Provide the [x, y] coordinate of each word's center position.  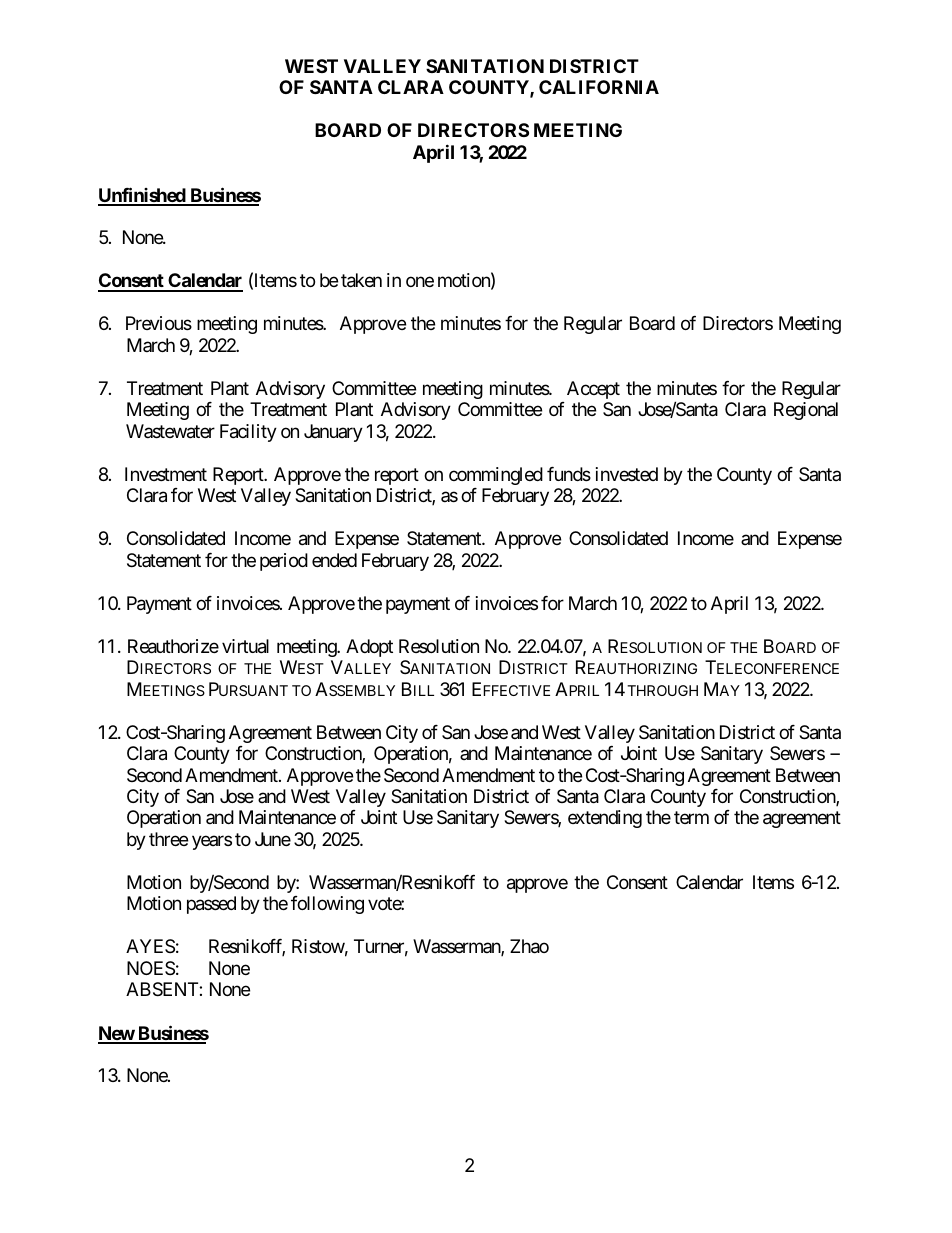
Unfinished [142, 196]
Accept [593, 390]
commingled [496, 476]
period [284, 562]
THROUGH [662, 690]
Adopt [369, 648]
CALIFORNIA [599, 87]
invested [627, 474]
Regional [806, 411]
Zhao [529, 946]
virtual [245, 646]
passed [211, 905]
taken [361, 280]
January [333, 433]
